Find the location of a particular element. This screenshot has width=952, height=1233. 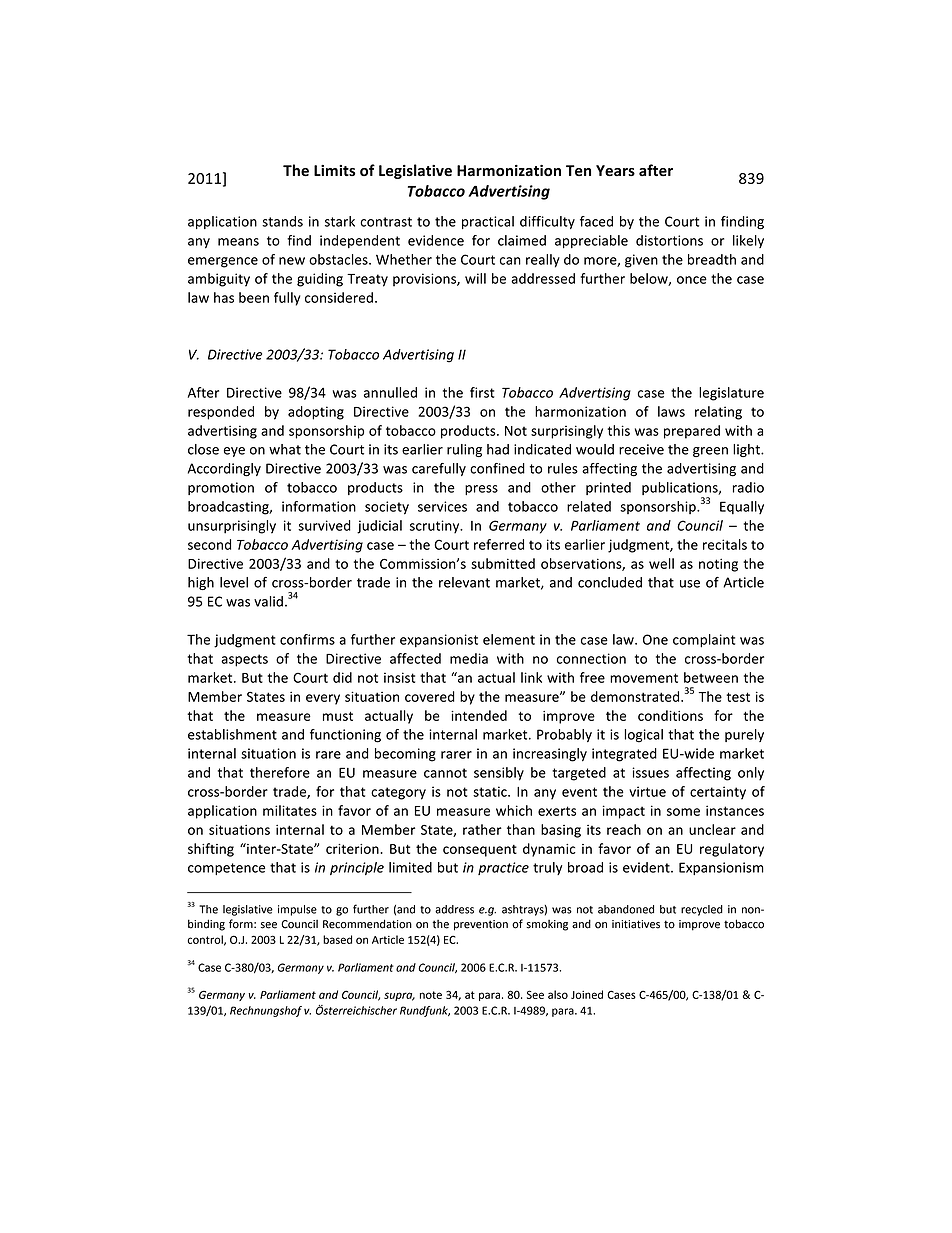

establishment is located at coordinates (232, 734).
